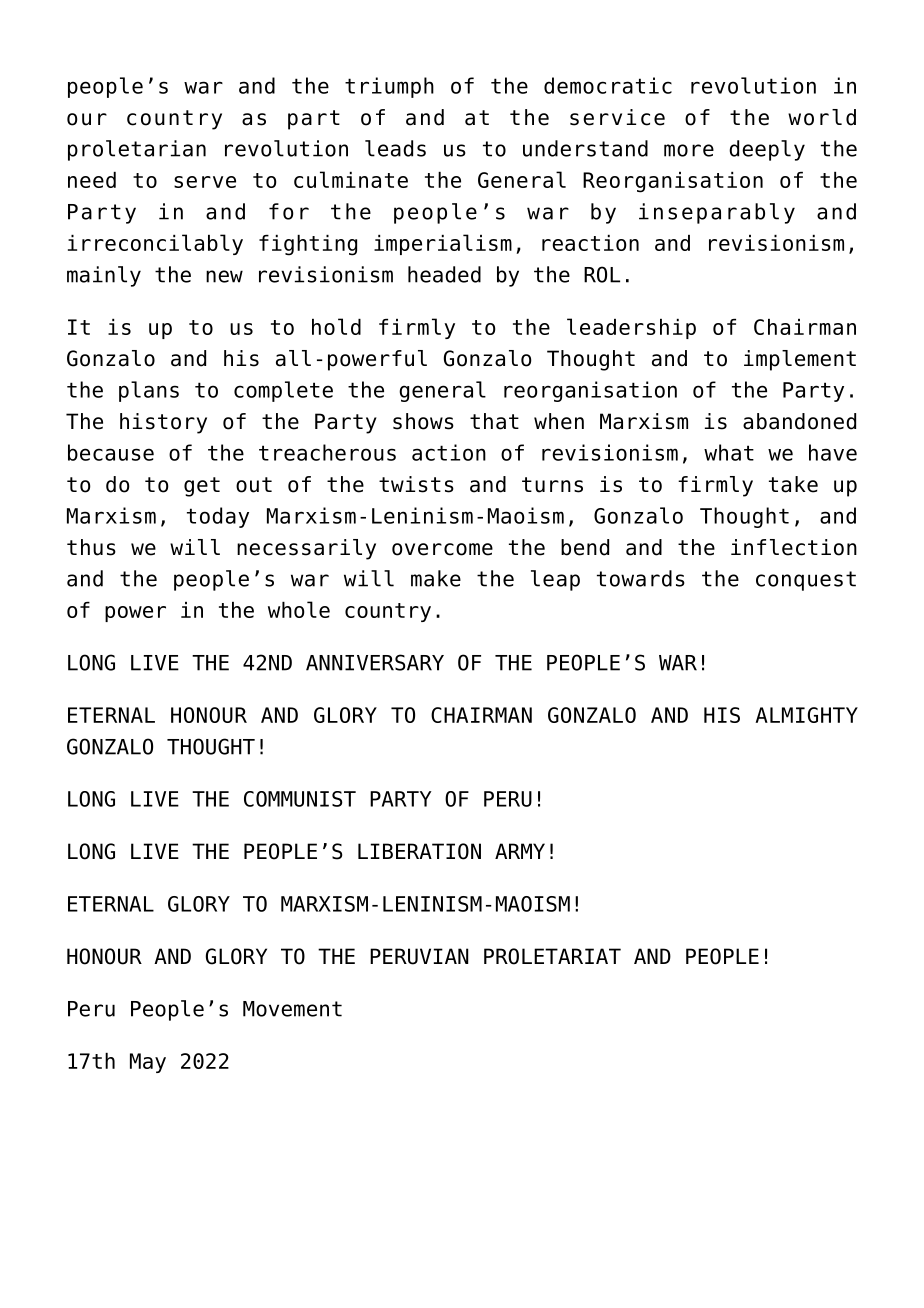  What do you see at coordinates (300, 799) in the document?
I see `COMMUNIST` at bounding box center [300, 799].
